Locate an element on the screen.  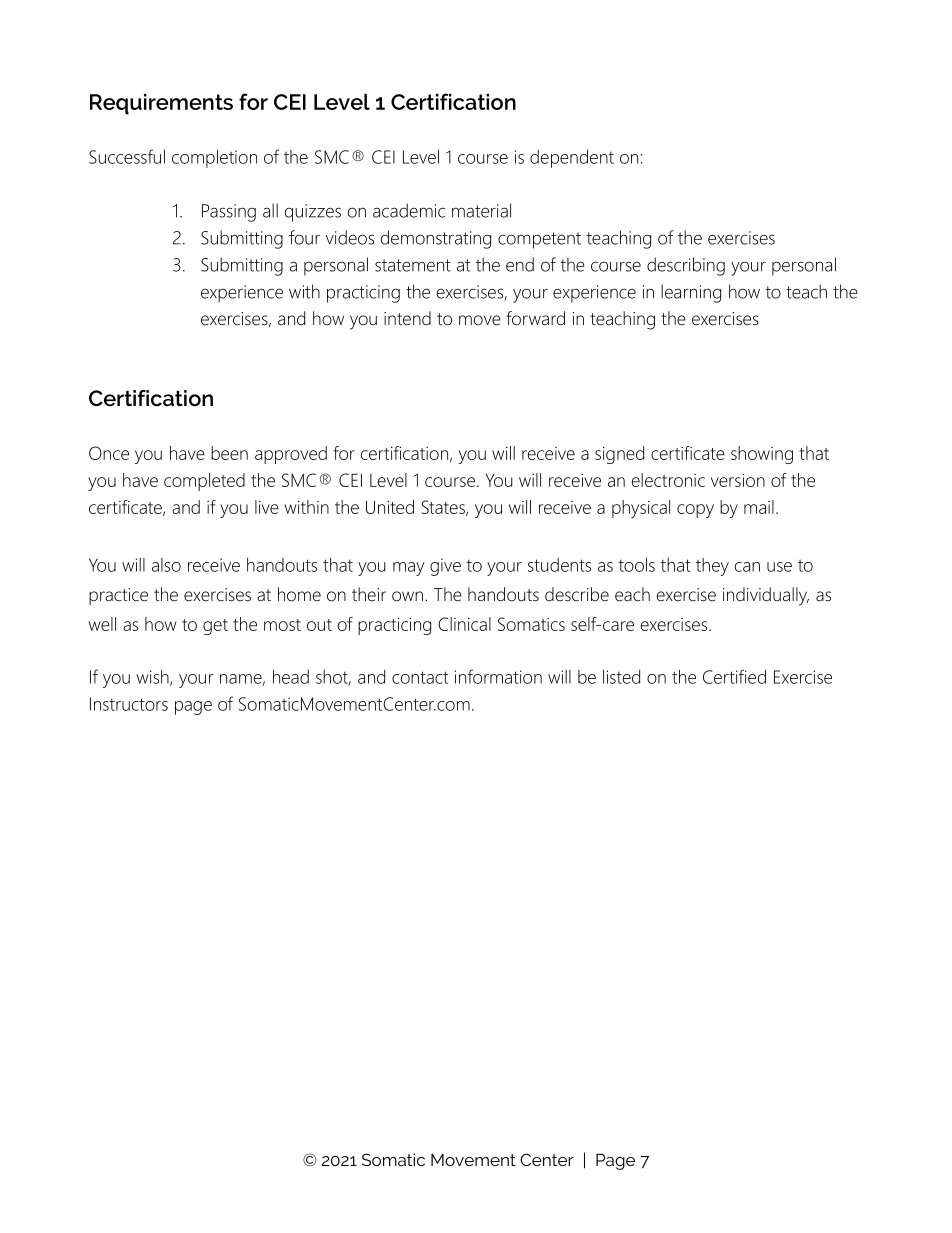
been is located at coordinates (229, 453).
